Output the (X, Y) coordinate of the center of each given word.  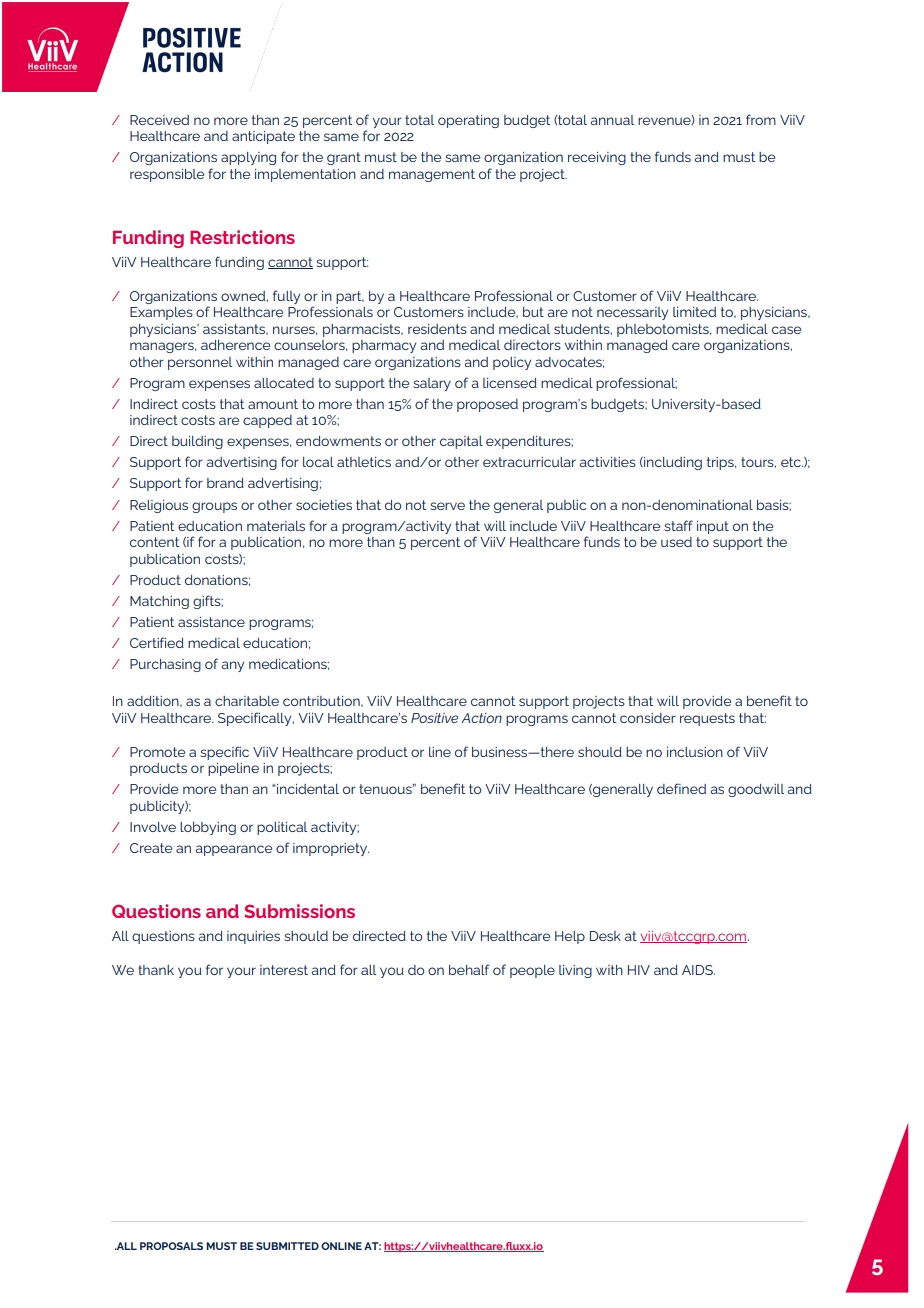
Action (481, 718)
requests (707, 719)
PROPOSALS (171, 1246)
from (761, 119)
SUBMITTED (287, 1246)
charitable (247, 701)
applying (248, 158)
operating (468, 121)
